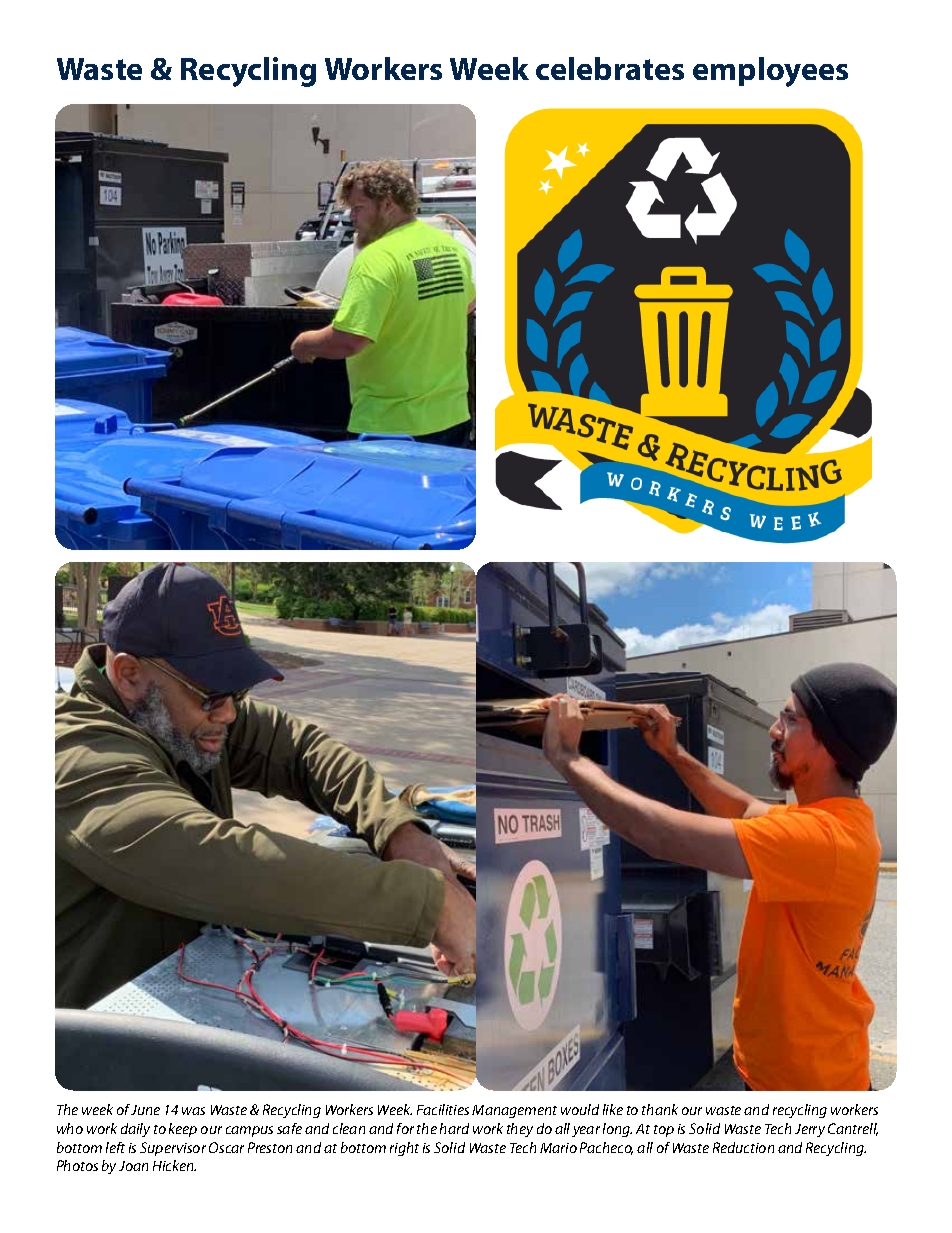  What do you see at coordinates (173, 1149) in the screenshot?
I see `Supervisor` at bounding box center [173, 1149].
